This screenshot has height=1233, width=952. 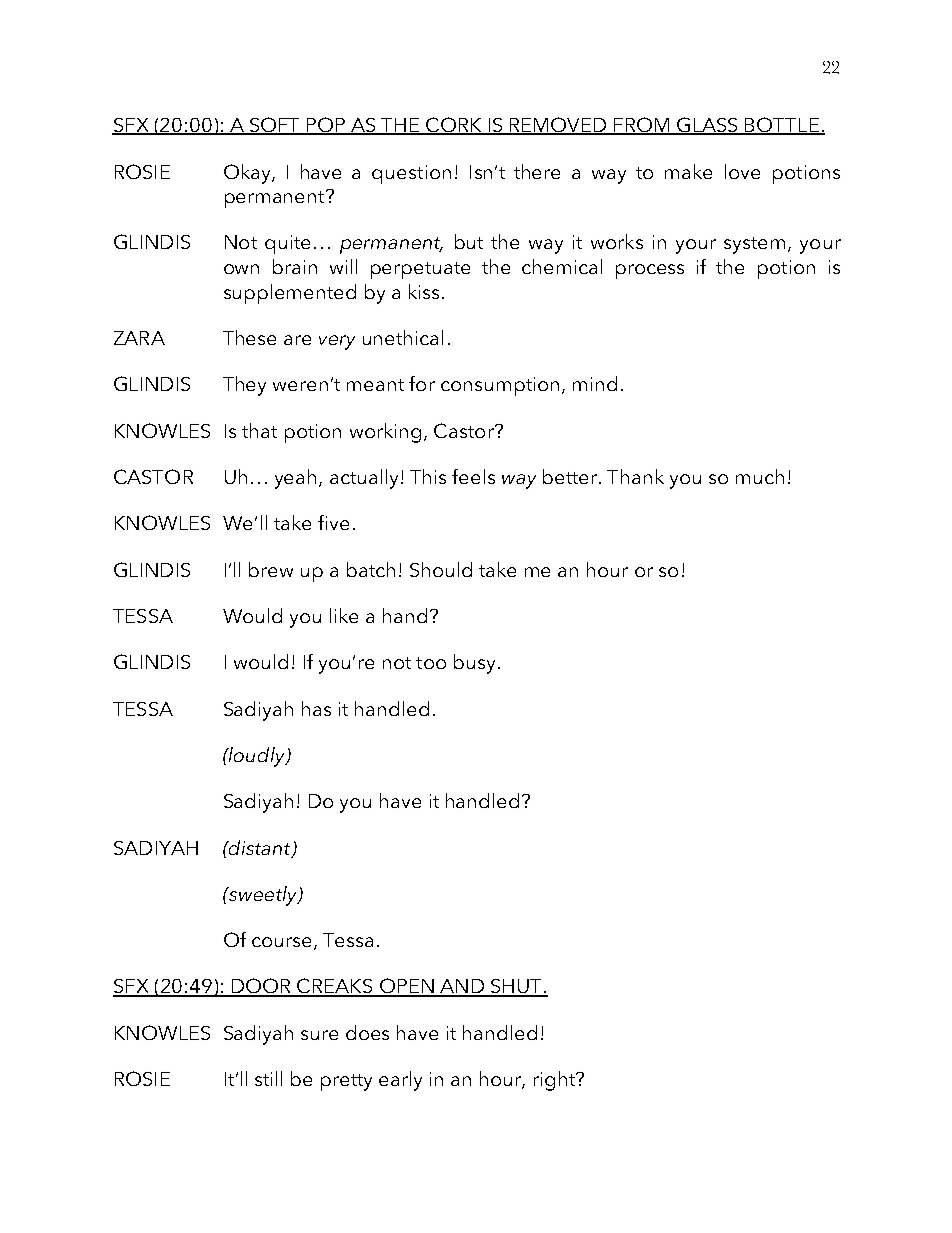 I want to click on too, so click(x=431, y=663).
